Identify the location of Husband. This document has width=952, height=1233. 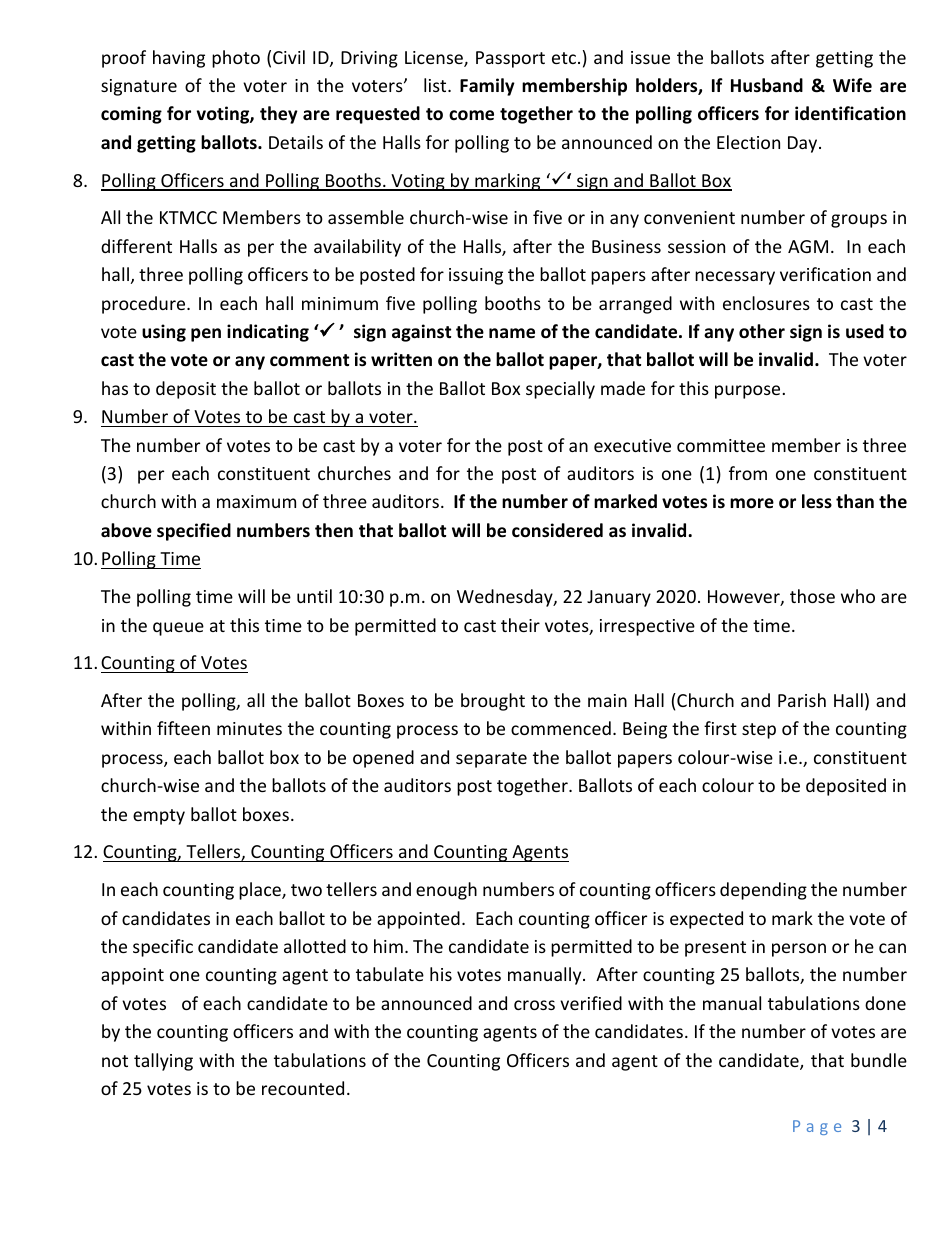
(767, 85).
